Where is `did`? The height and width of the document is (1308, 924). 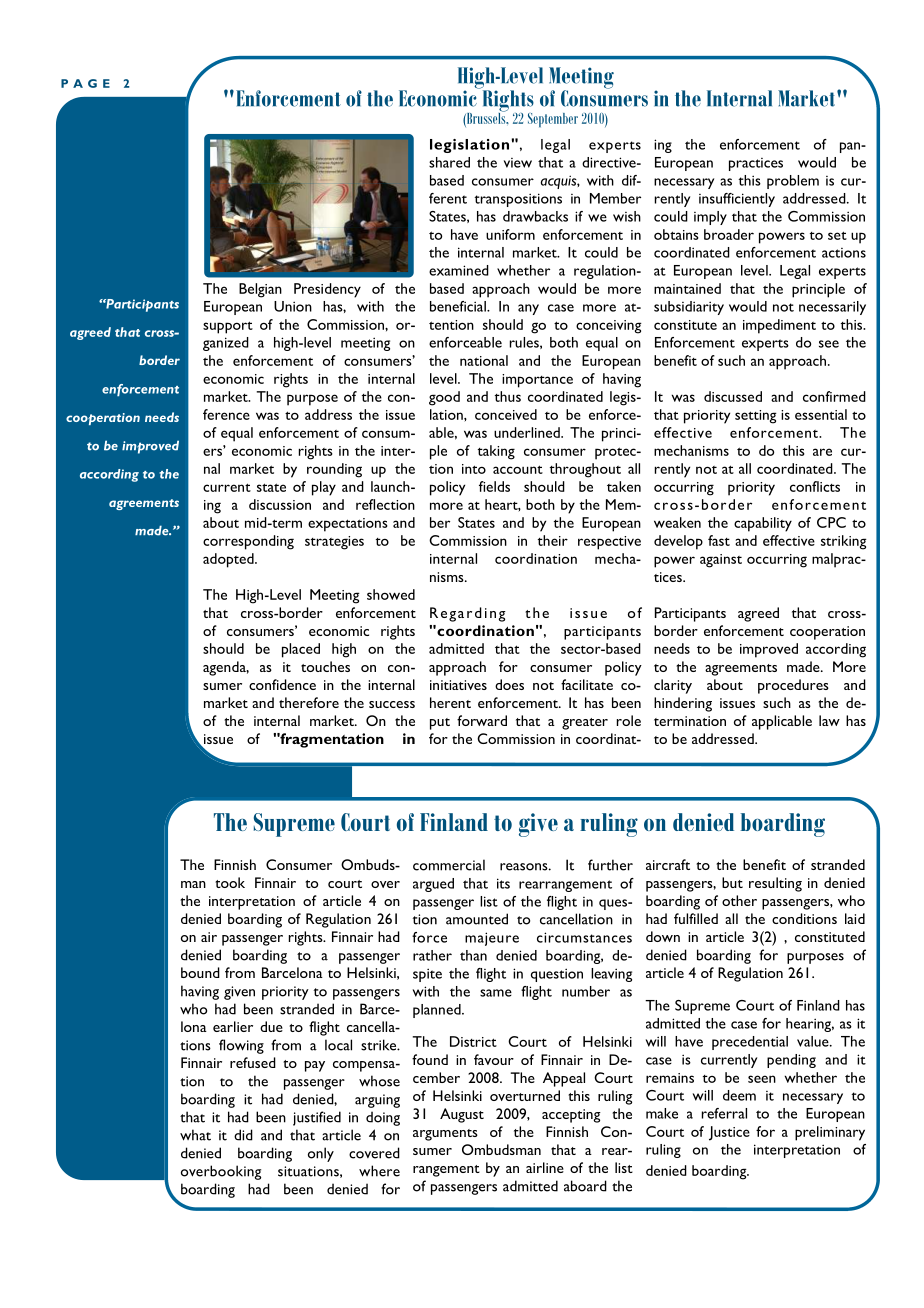
did is located at coordinates (243, 1135).
